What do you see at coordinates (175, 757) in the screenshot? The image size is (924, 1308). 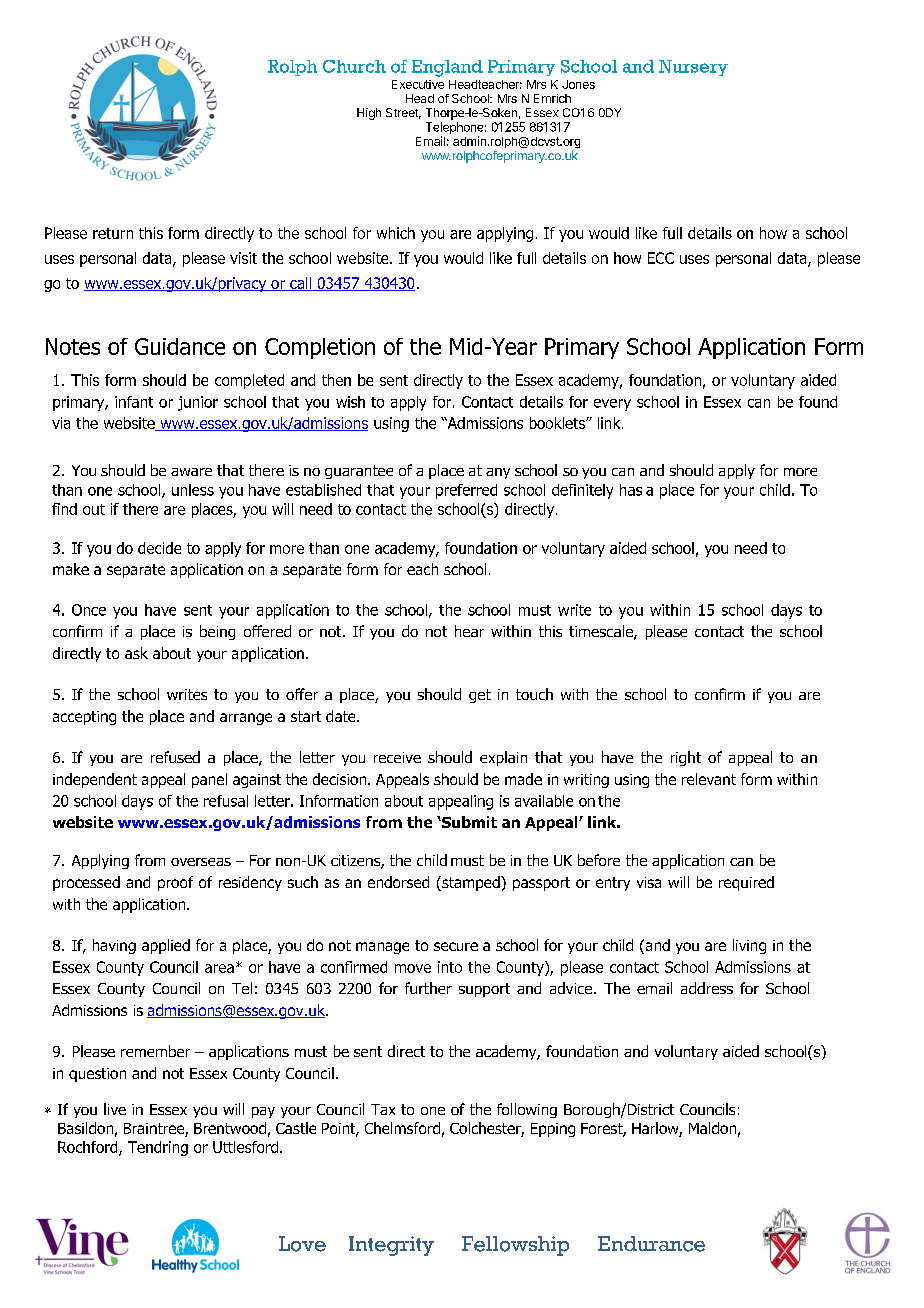 I see `refused` at bounding box center [175, 757].
